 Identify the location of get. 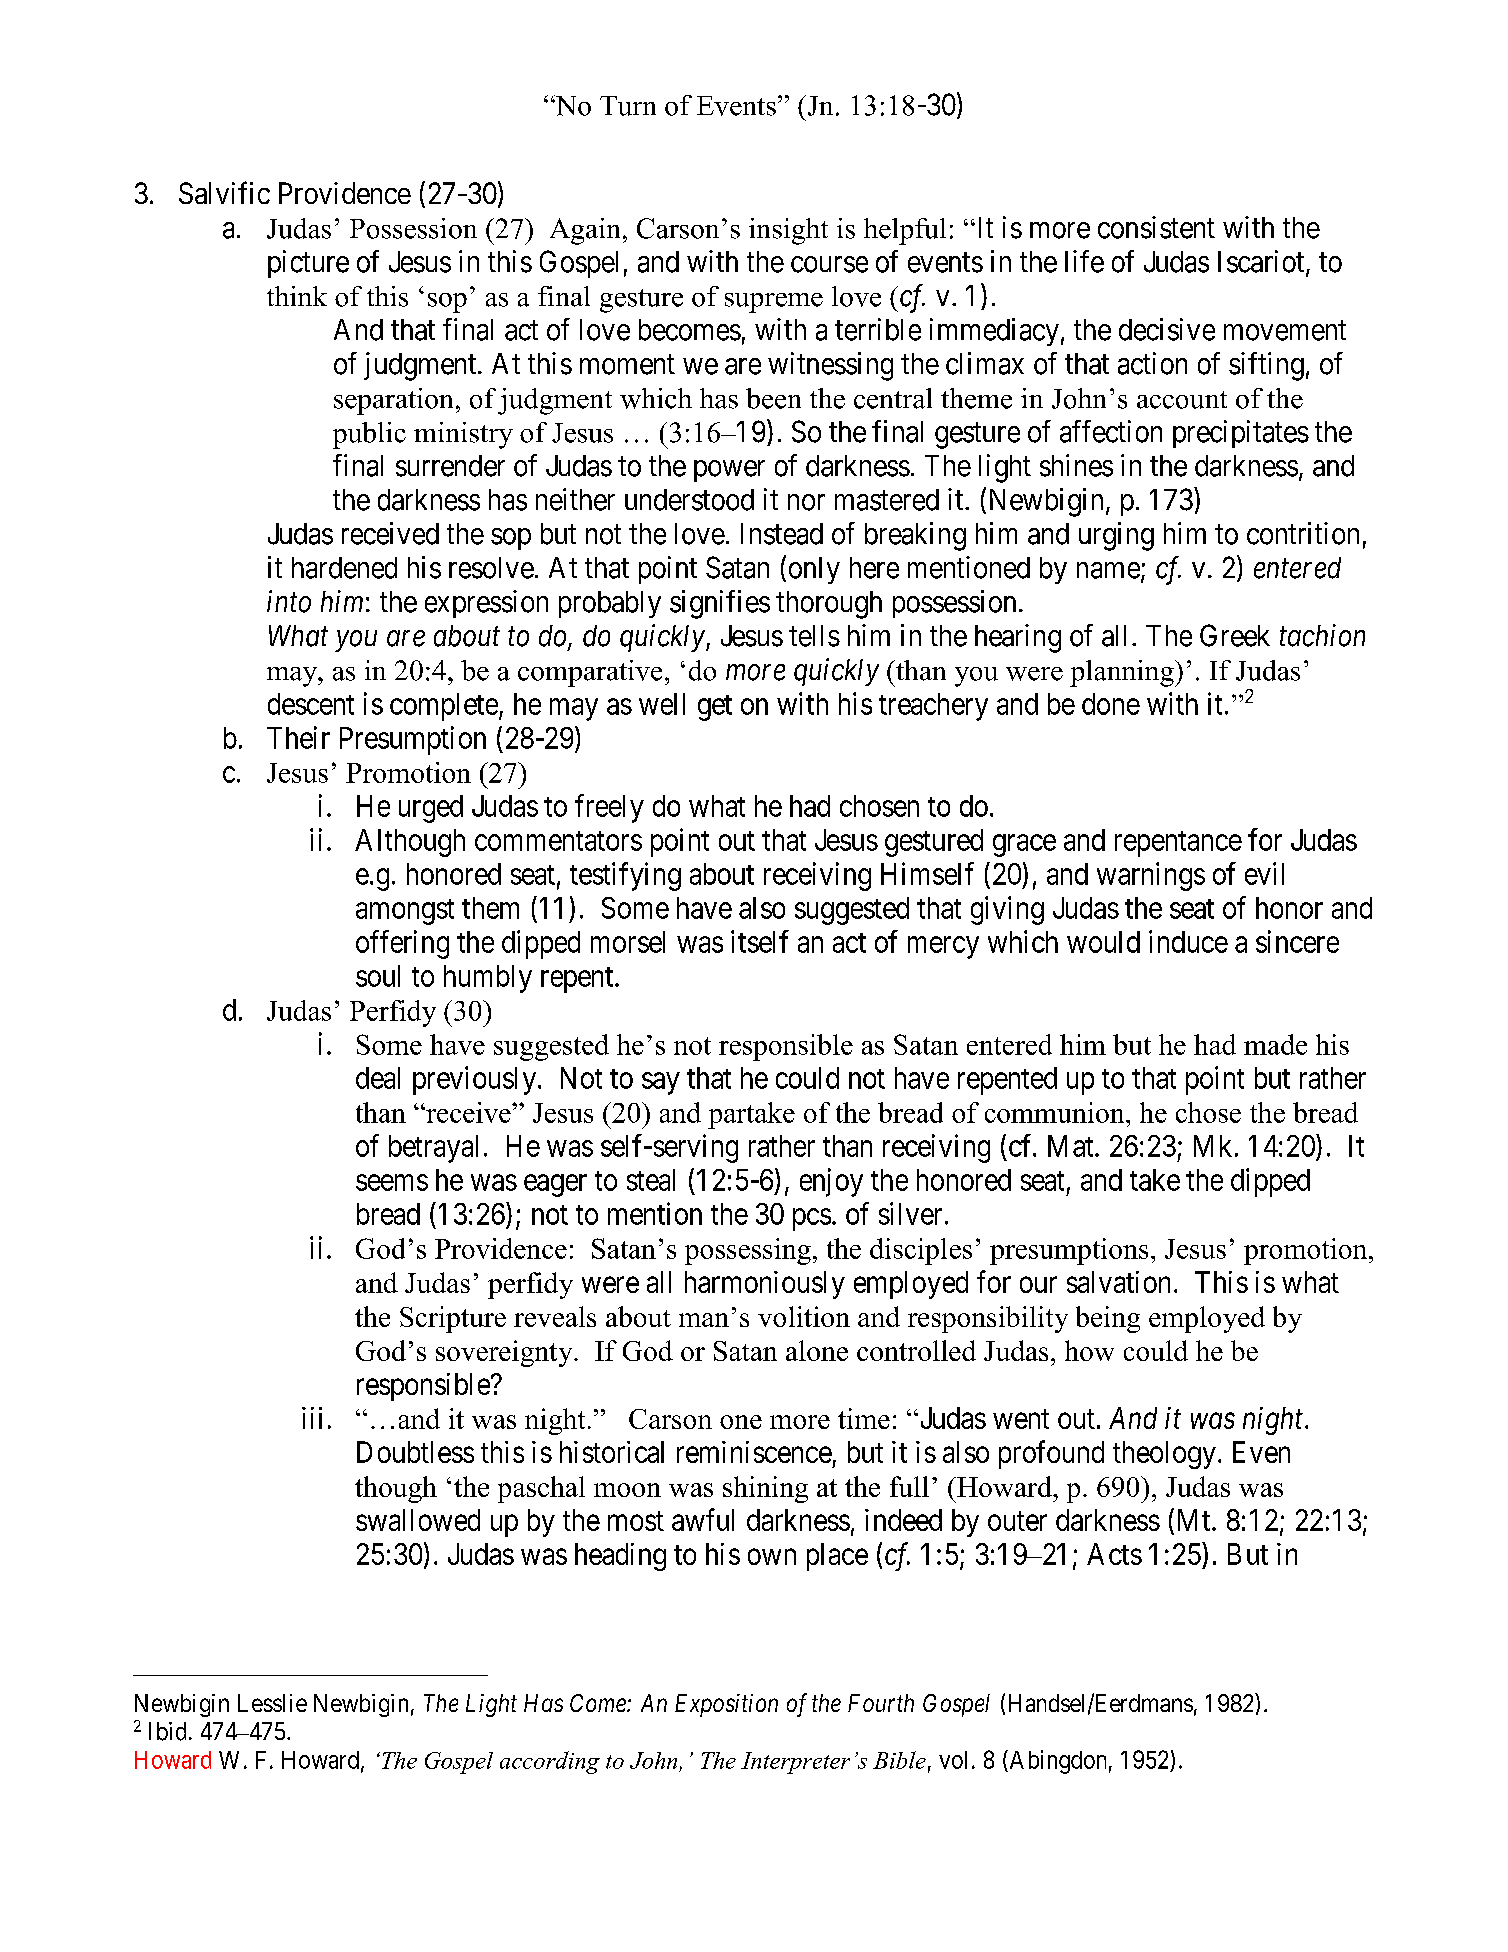
(715, 708).
